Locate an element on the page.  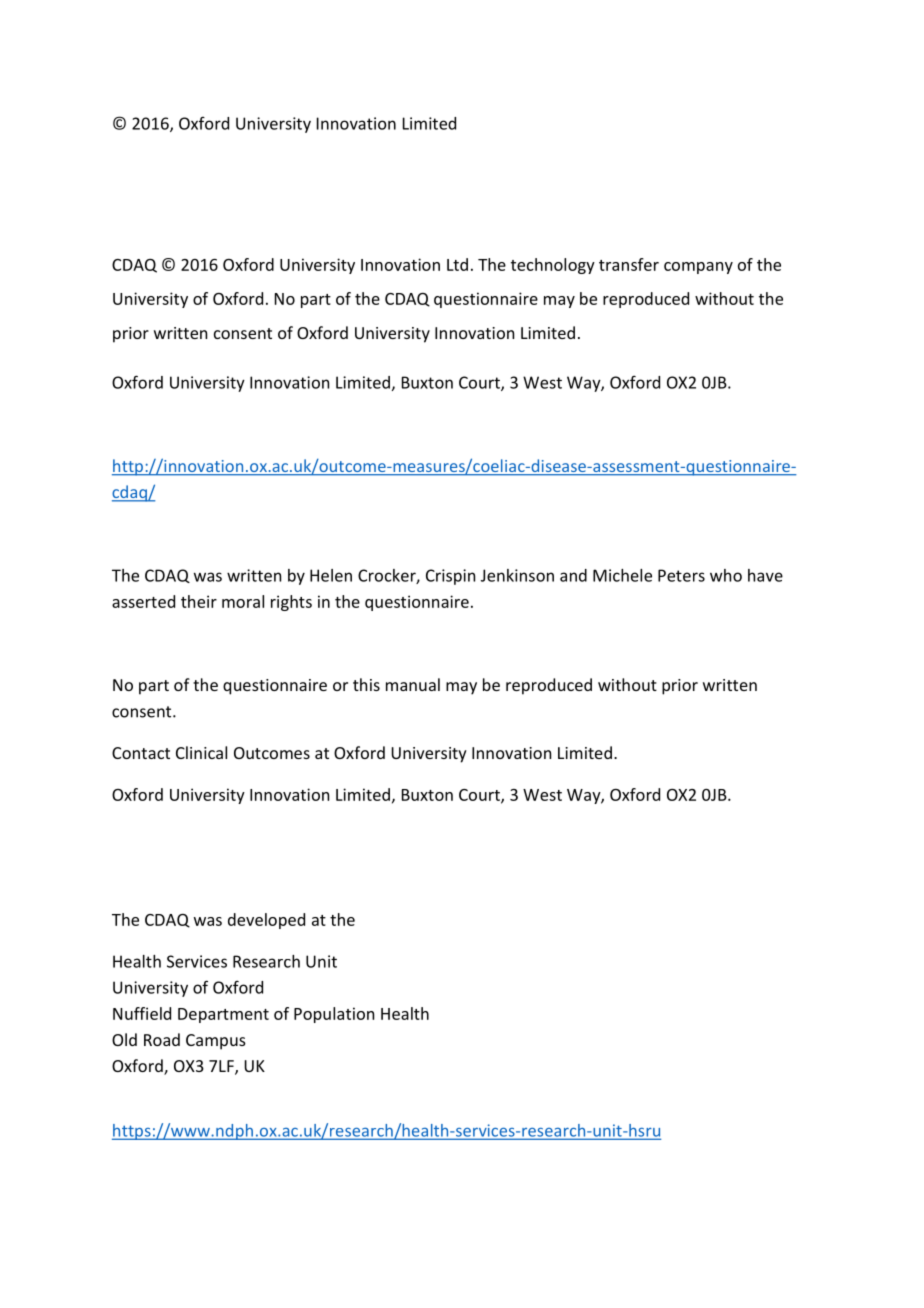
Ltd is located at coordinates (457, 264).
